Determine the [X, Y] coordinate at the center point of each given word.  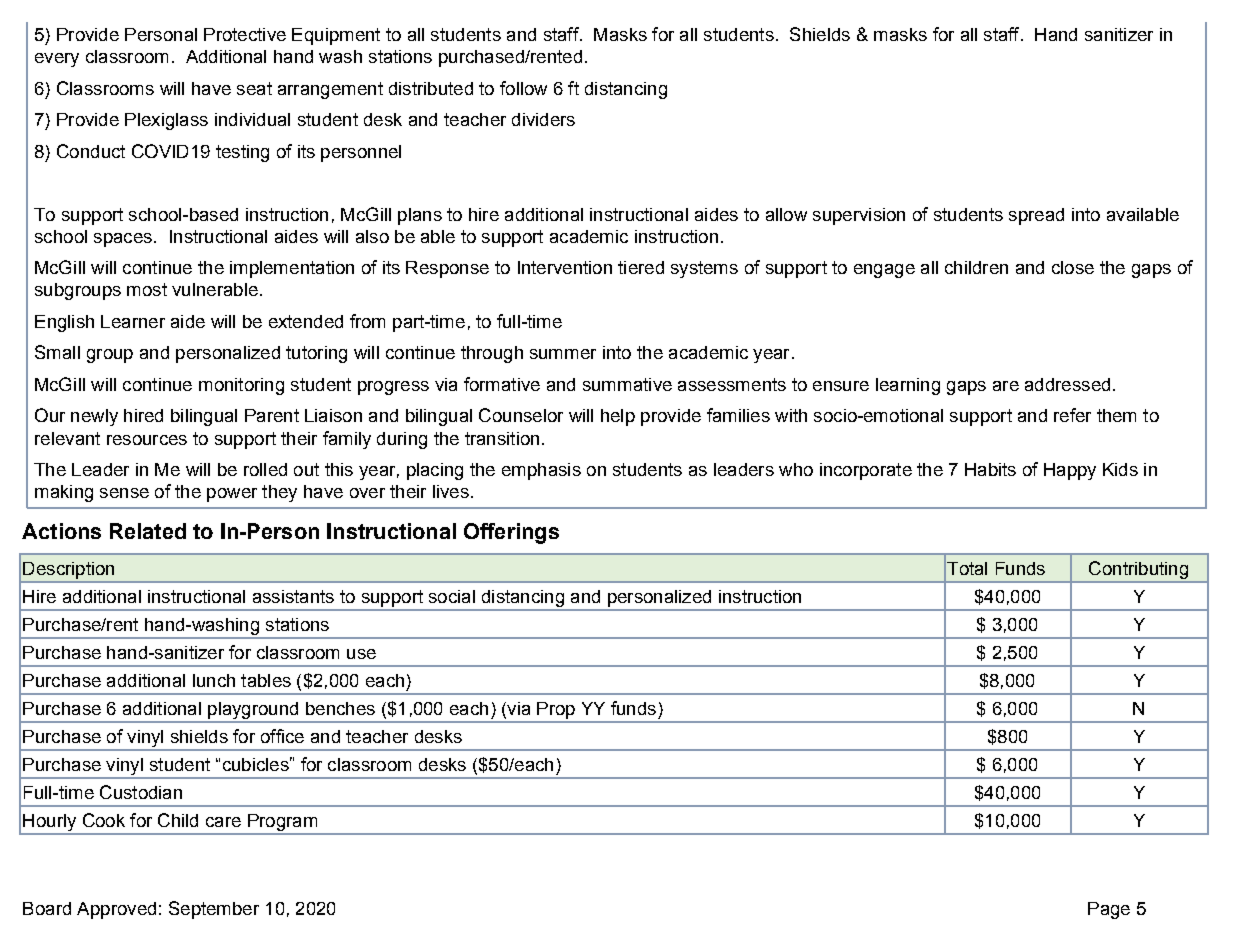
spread [1036, 216]
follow [523, 88]
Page [1109, 910]
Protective [245, 34]
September [214, 910]
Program [282, 824]
